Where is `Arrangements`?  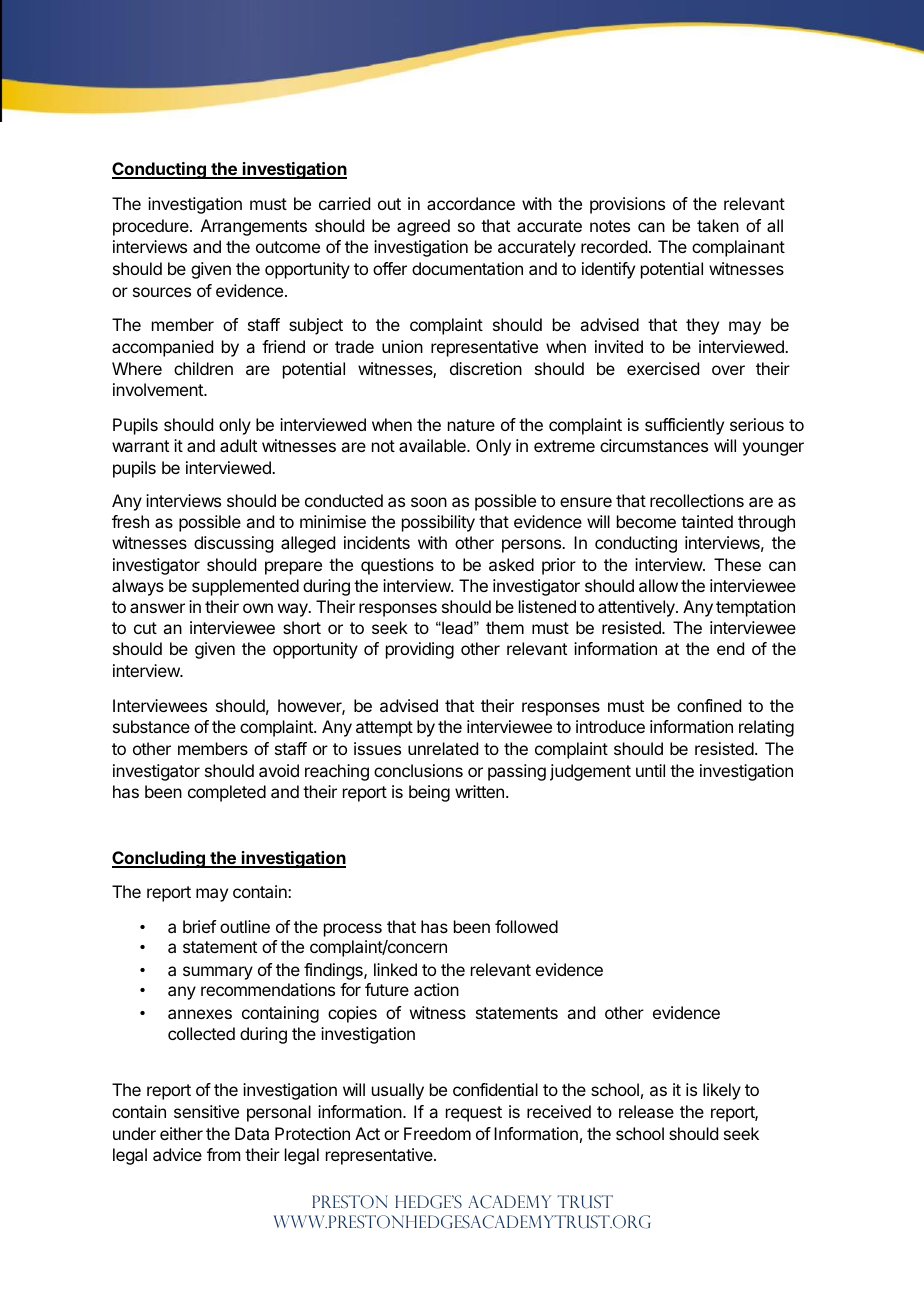 Arrangements is located at coordinates (254, 227).
